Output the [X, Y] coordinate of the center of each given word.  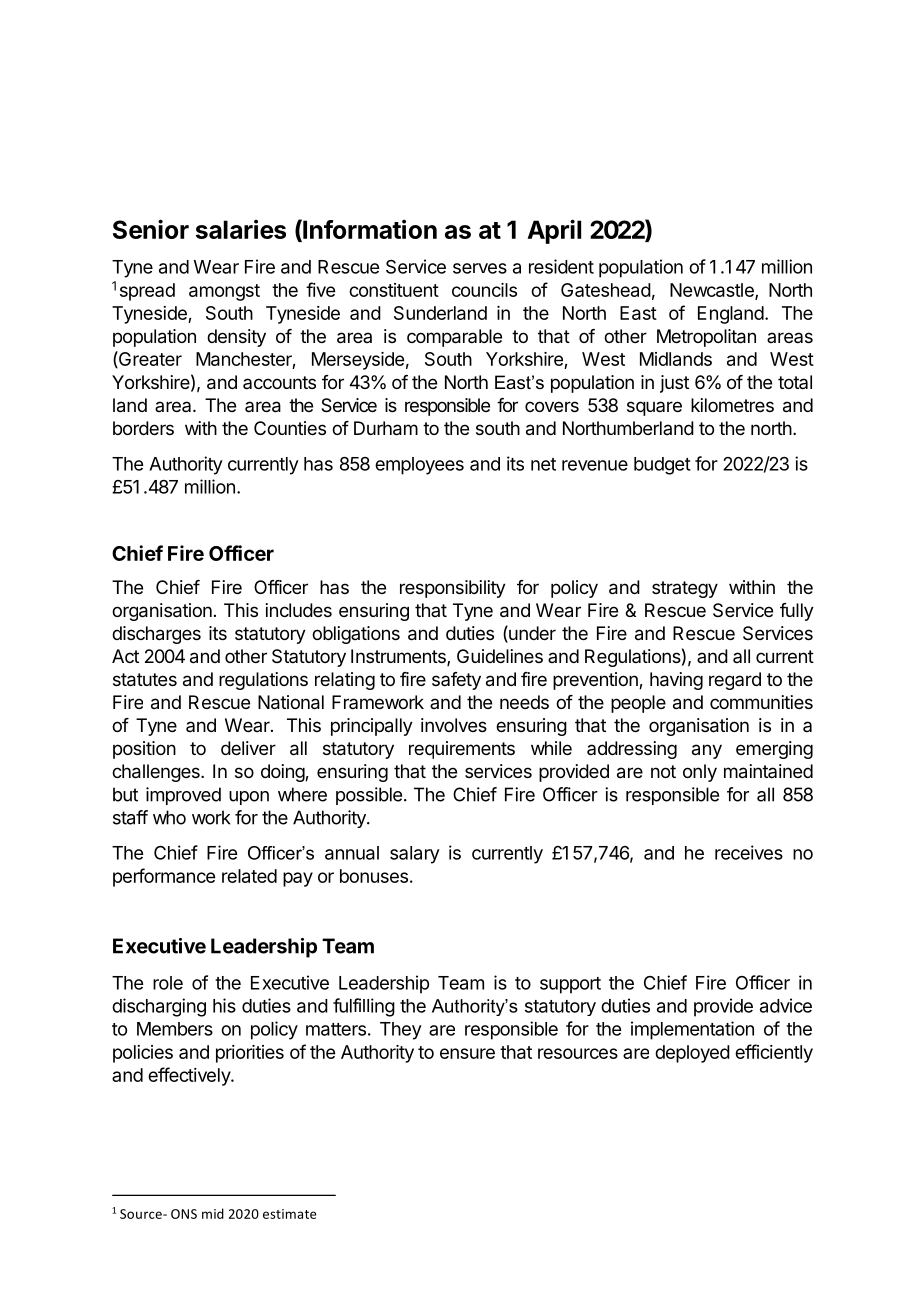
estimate [290, 1214]
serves [480, 268]
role [168, 983]
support [570, 985]
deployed [692, 1054]
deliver [248, 748]
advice [786, 1005]
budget [662, 466]
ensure [467, 1053]
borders [143, 428]
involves [454, 725]
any [707, 751]
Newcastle [713, 291]
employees [419, 466]
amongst [224, 292]
